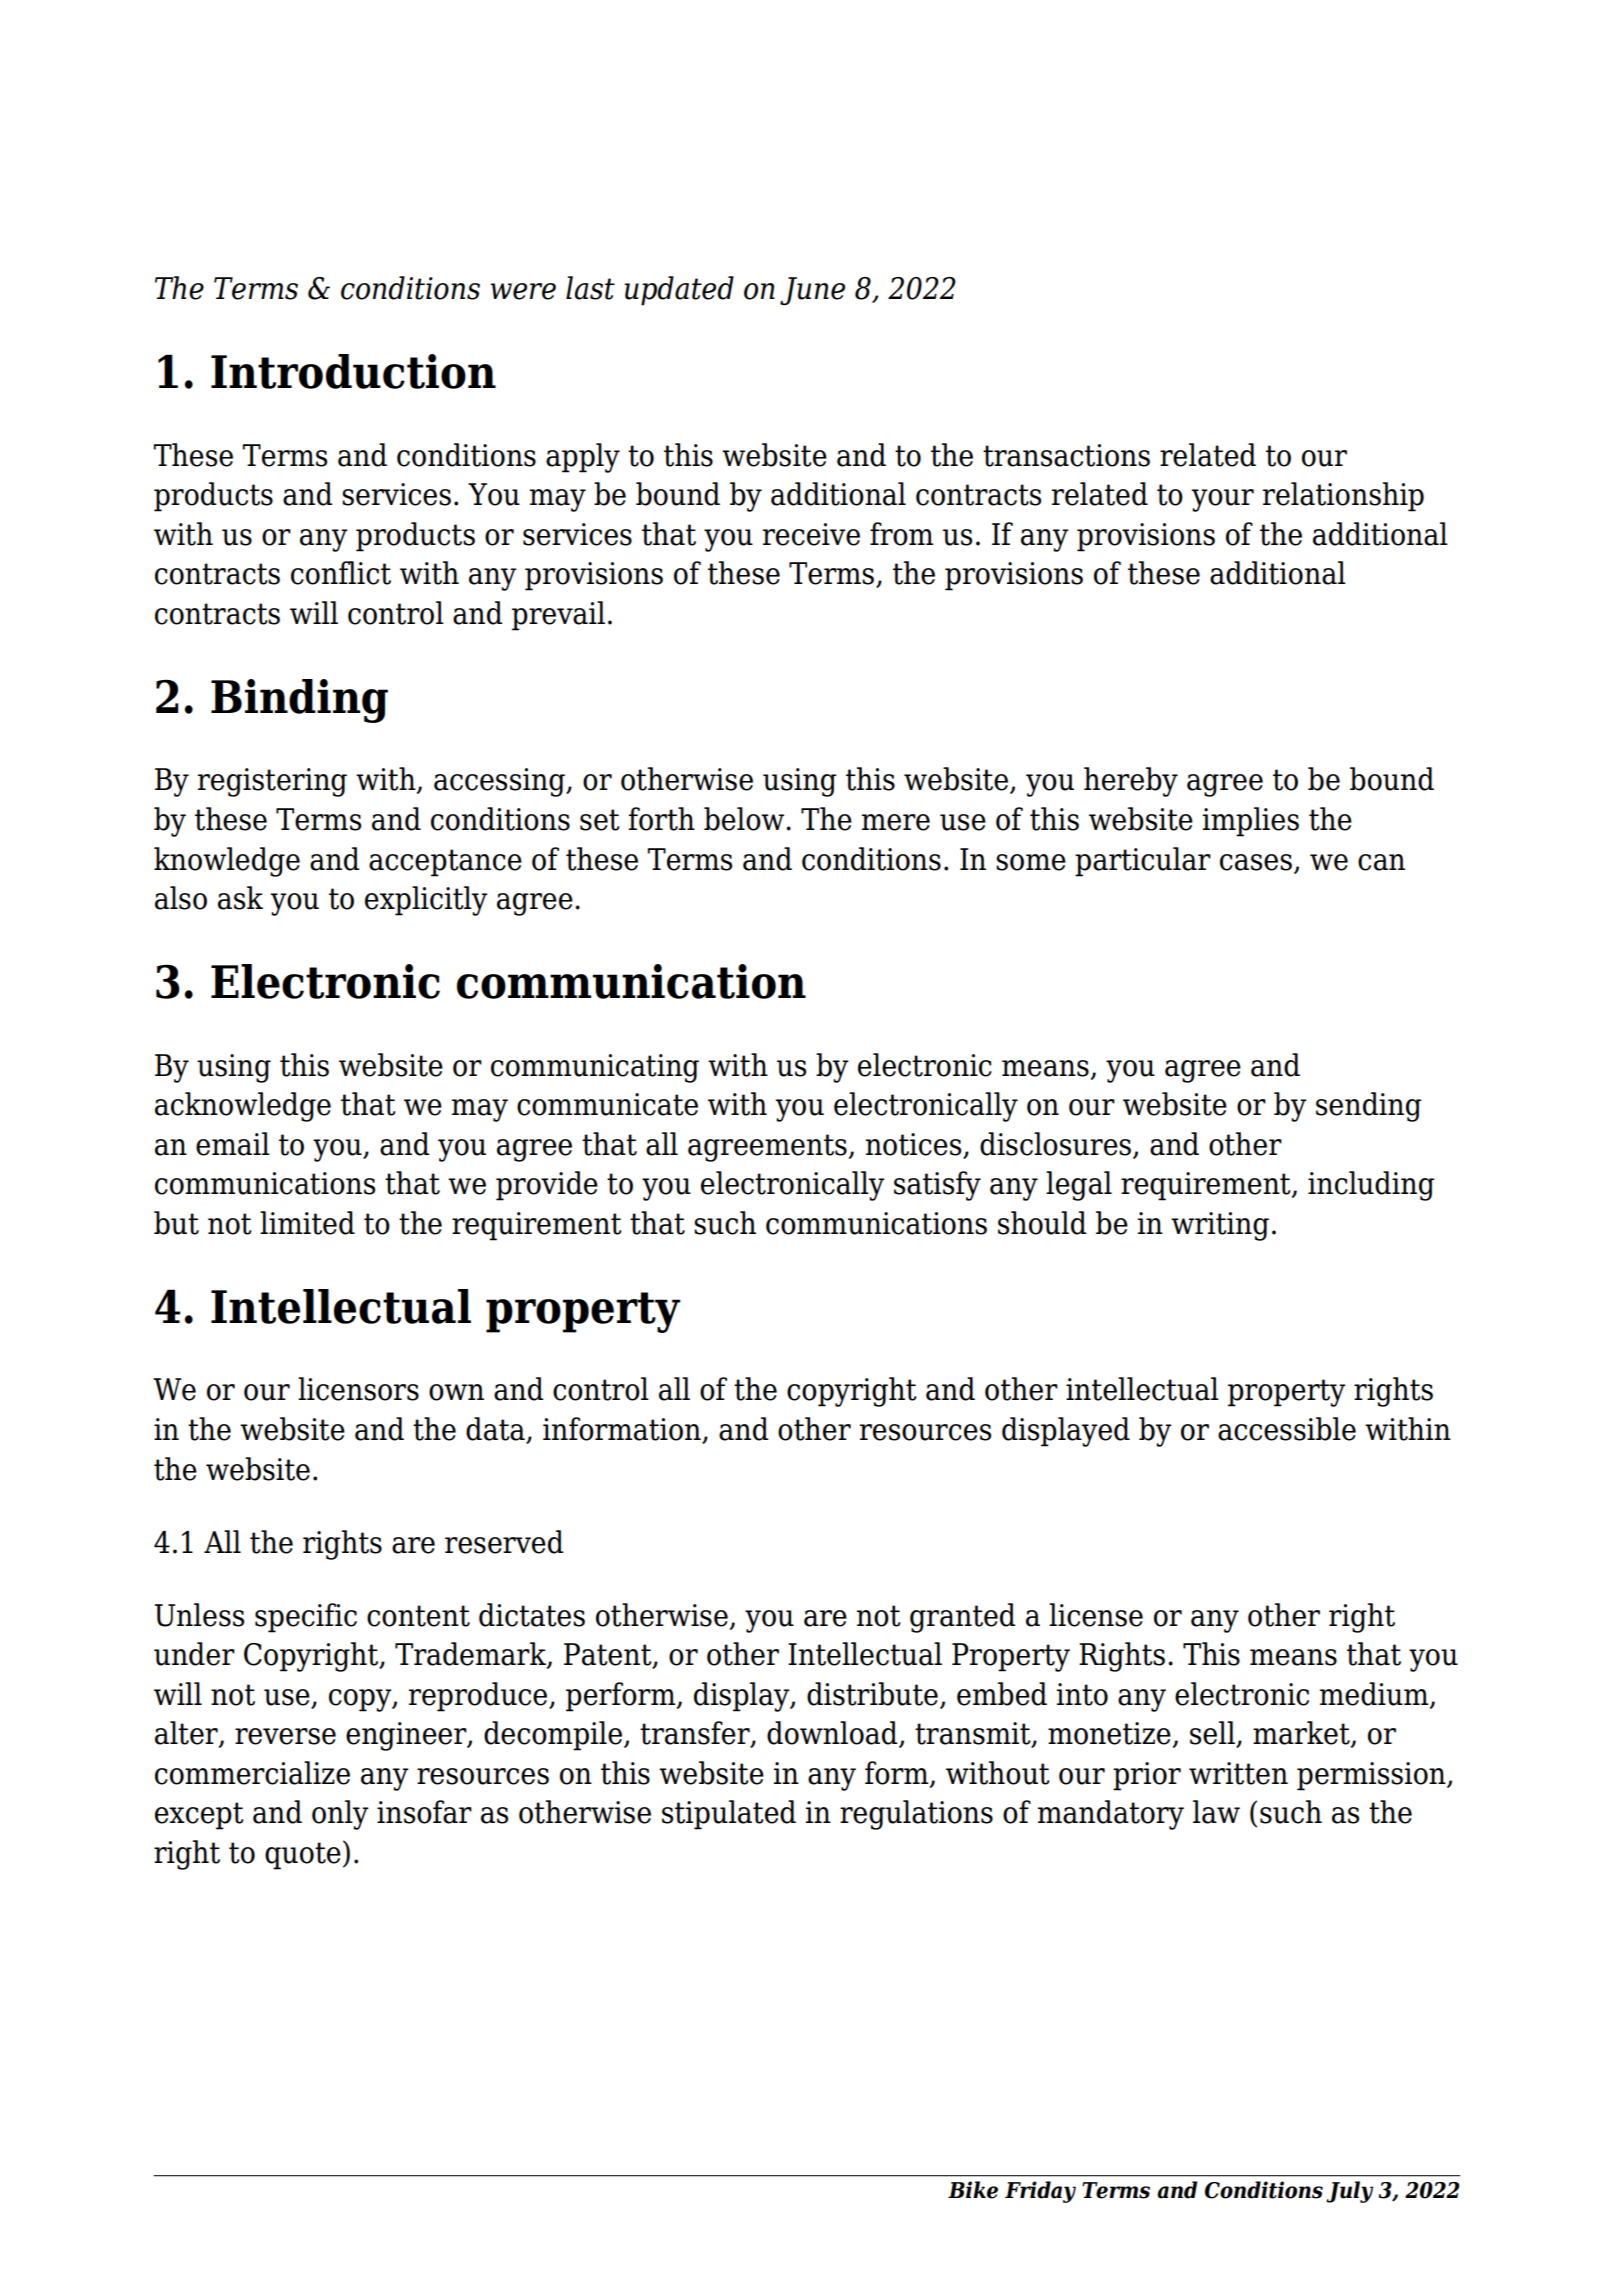 The width and height of the document is (1614, 2282). What do you see at coordinates (1220, 1226) in the document?
I see `writing` at bounding box center [1220, 1226].
